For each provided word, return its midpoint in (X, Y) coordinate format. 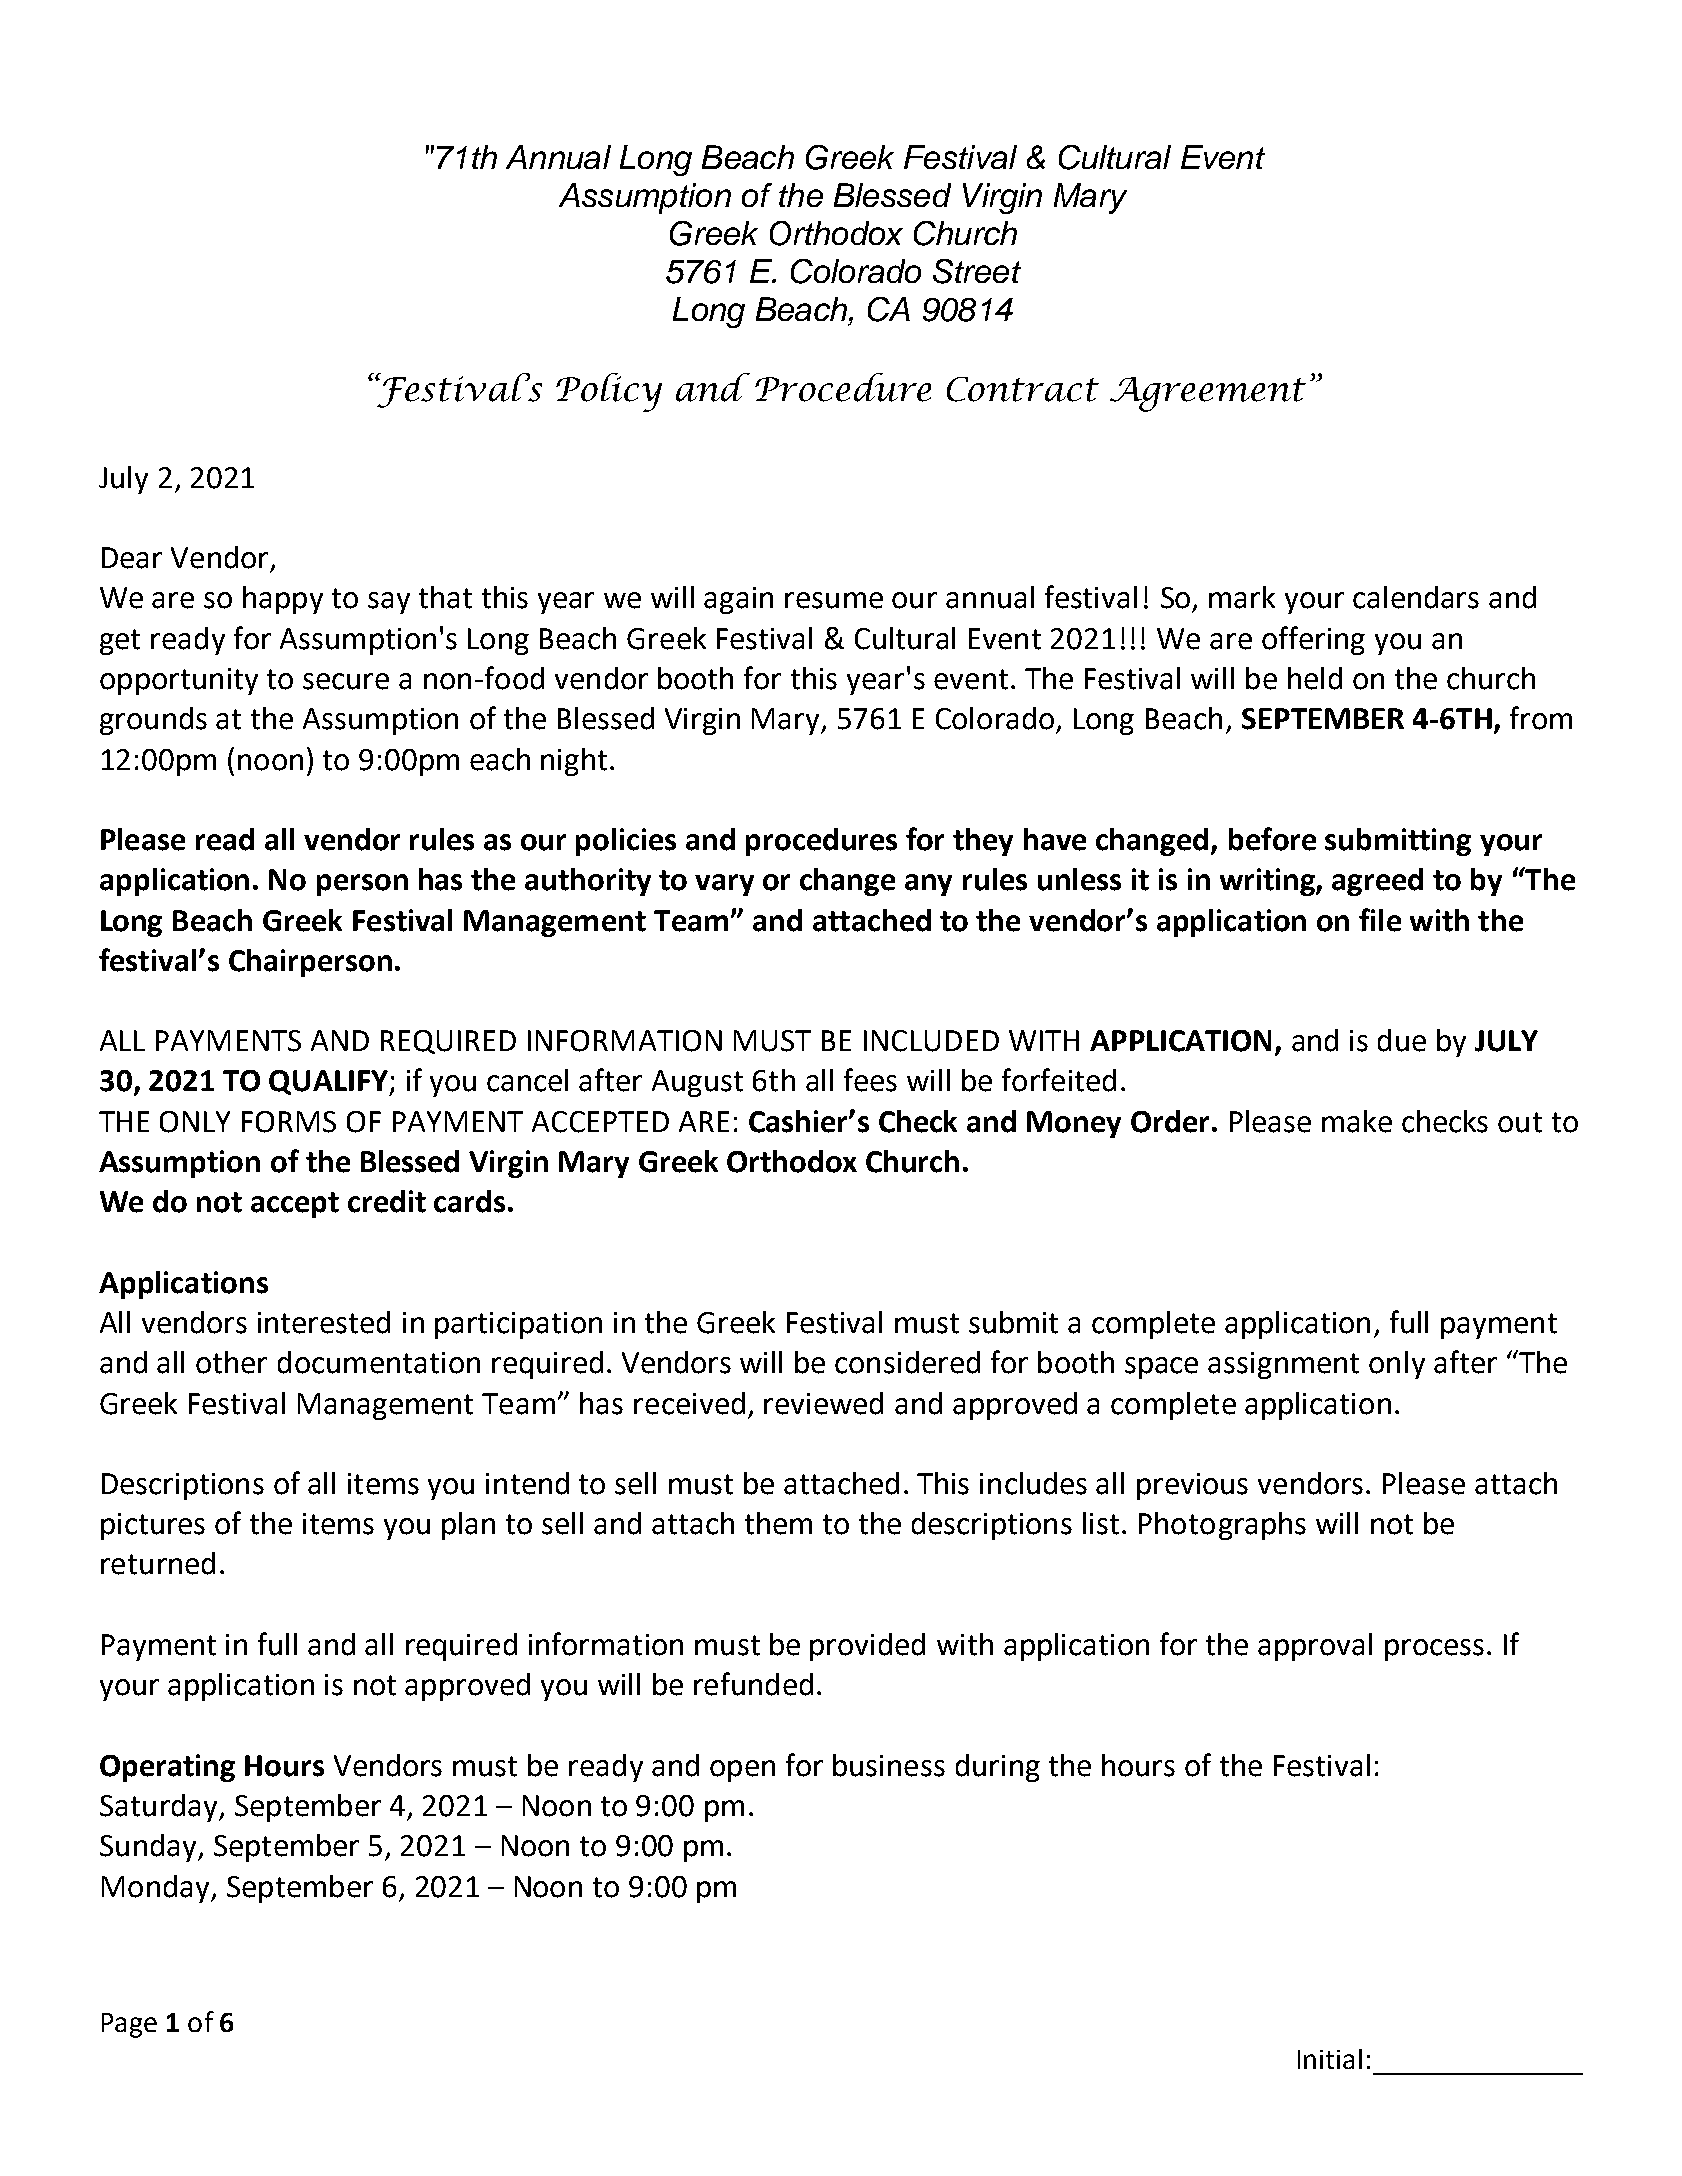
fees (870, 1080)
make (1357, 1121)
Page (129, 2025)
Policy (609, 392)
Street (977, 271)
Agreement (1208, 394)
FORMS (289, 1122)
